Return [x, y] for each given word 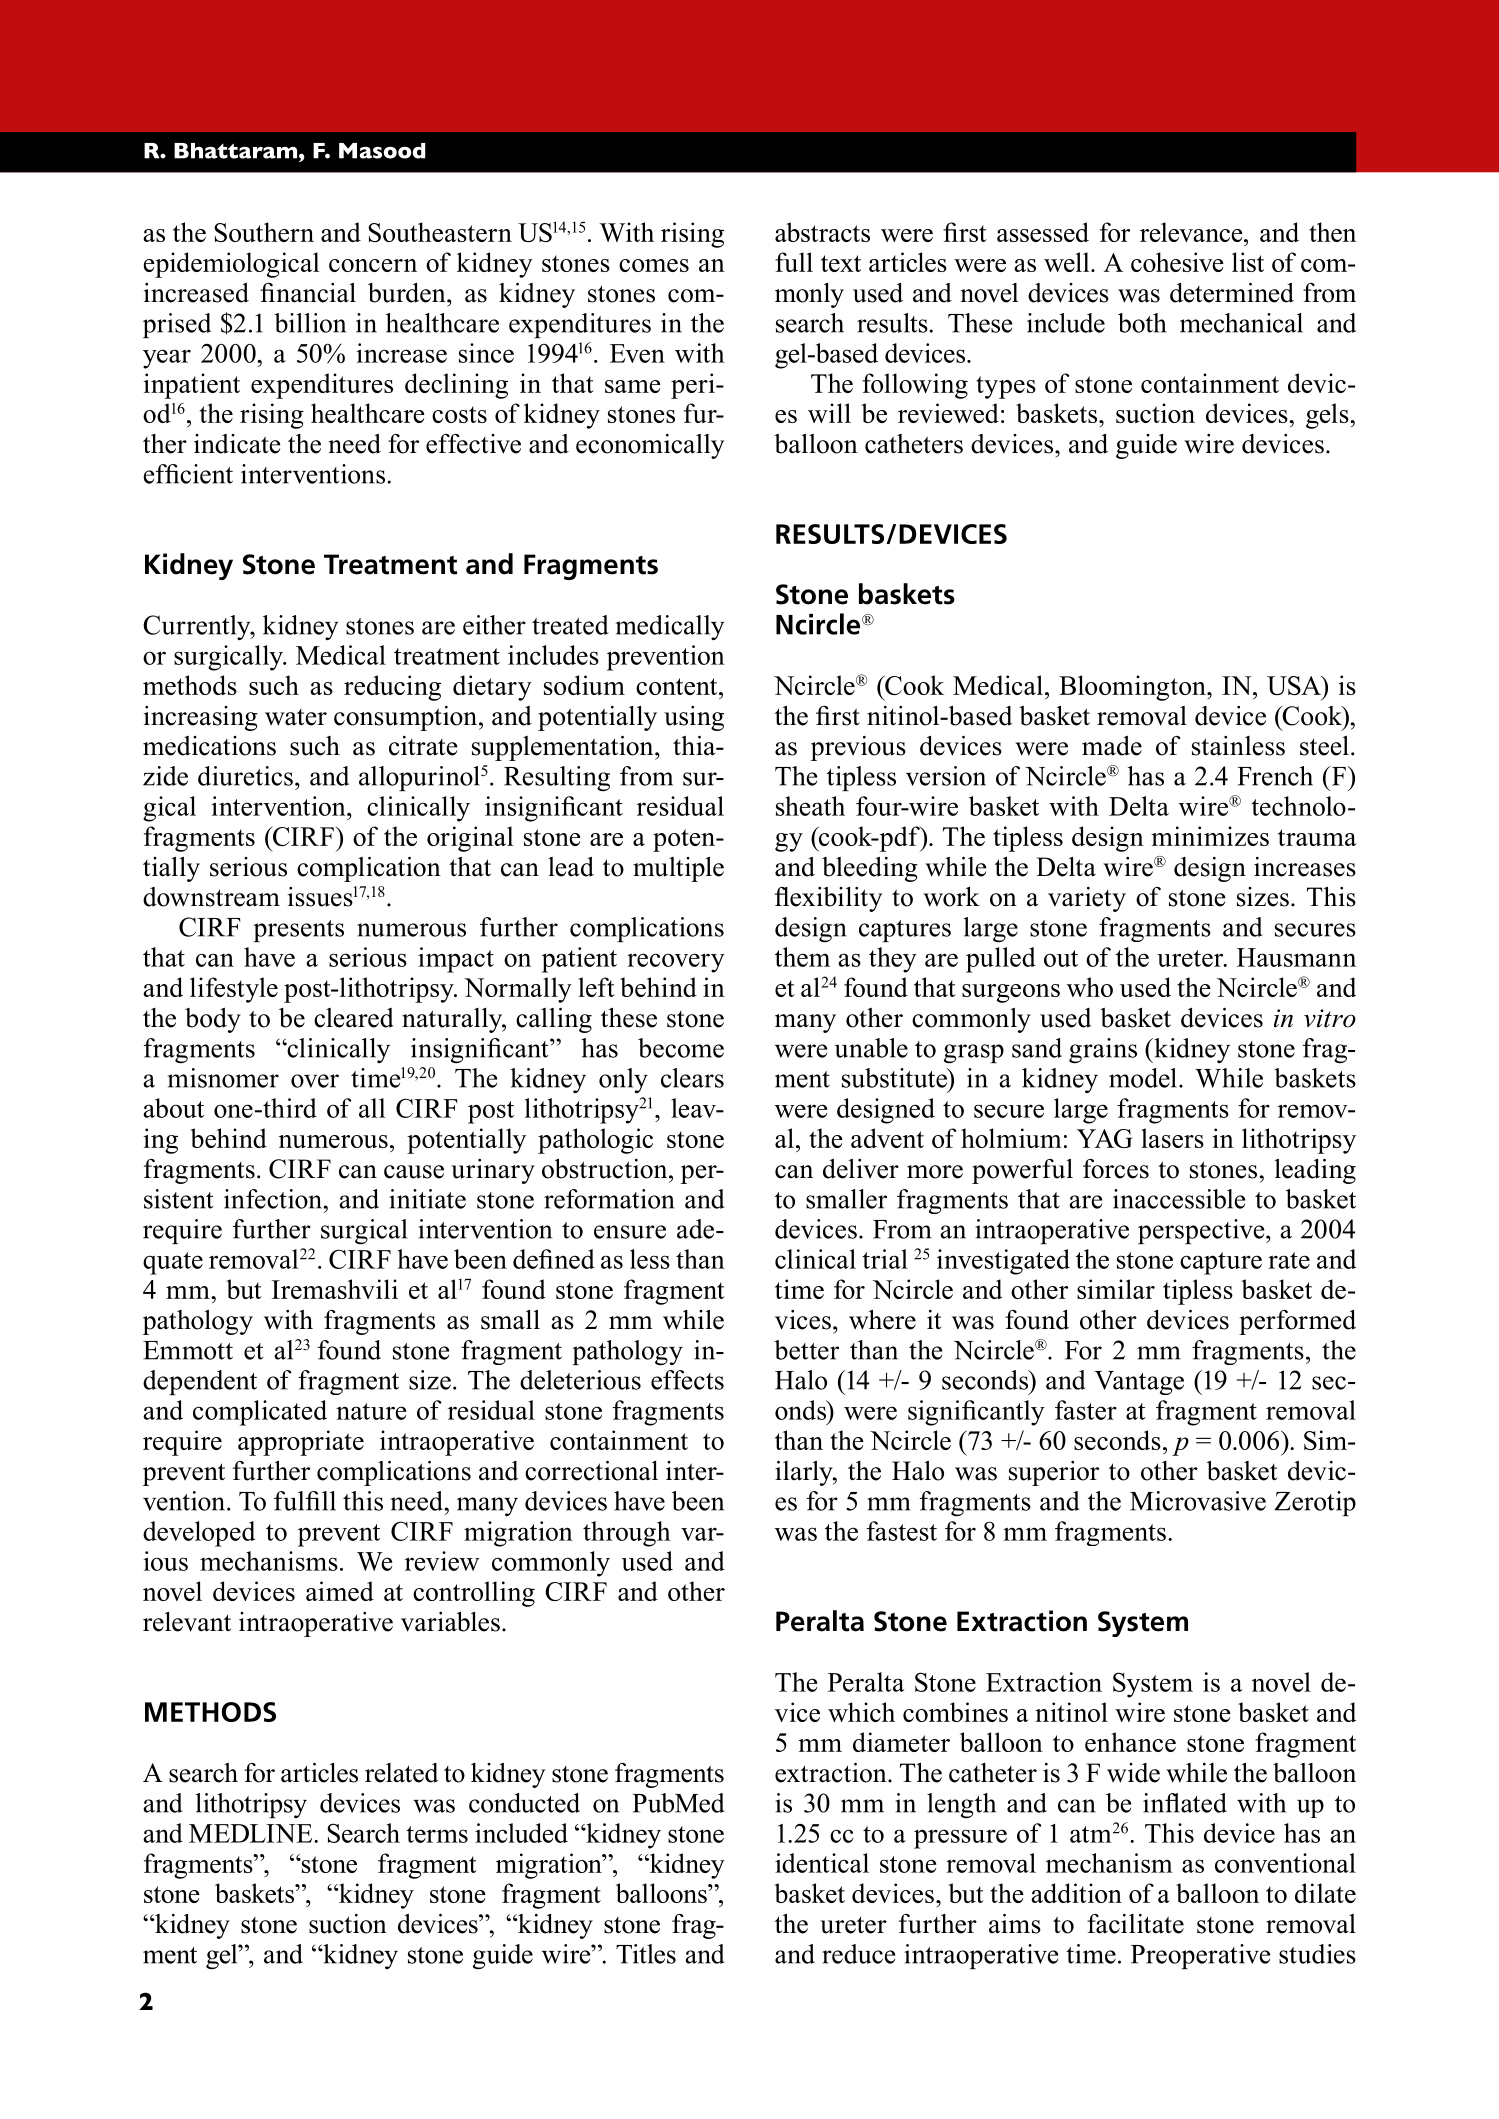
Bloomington [1133, 688]
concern [373, 265]
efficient [188, 474]
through [627, 1534]
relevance [1192, 232]
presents [298, 931]
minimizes [1210, 836]
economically [650, 446]
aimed [340, 1591]
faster [1086, 1410]
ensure [630, 1232]
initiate [427, 1199]
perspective [1202, 1231]
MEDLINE [252, 1833]
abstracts [822, 232]
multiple [678, 869]
